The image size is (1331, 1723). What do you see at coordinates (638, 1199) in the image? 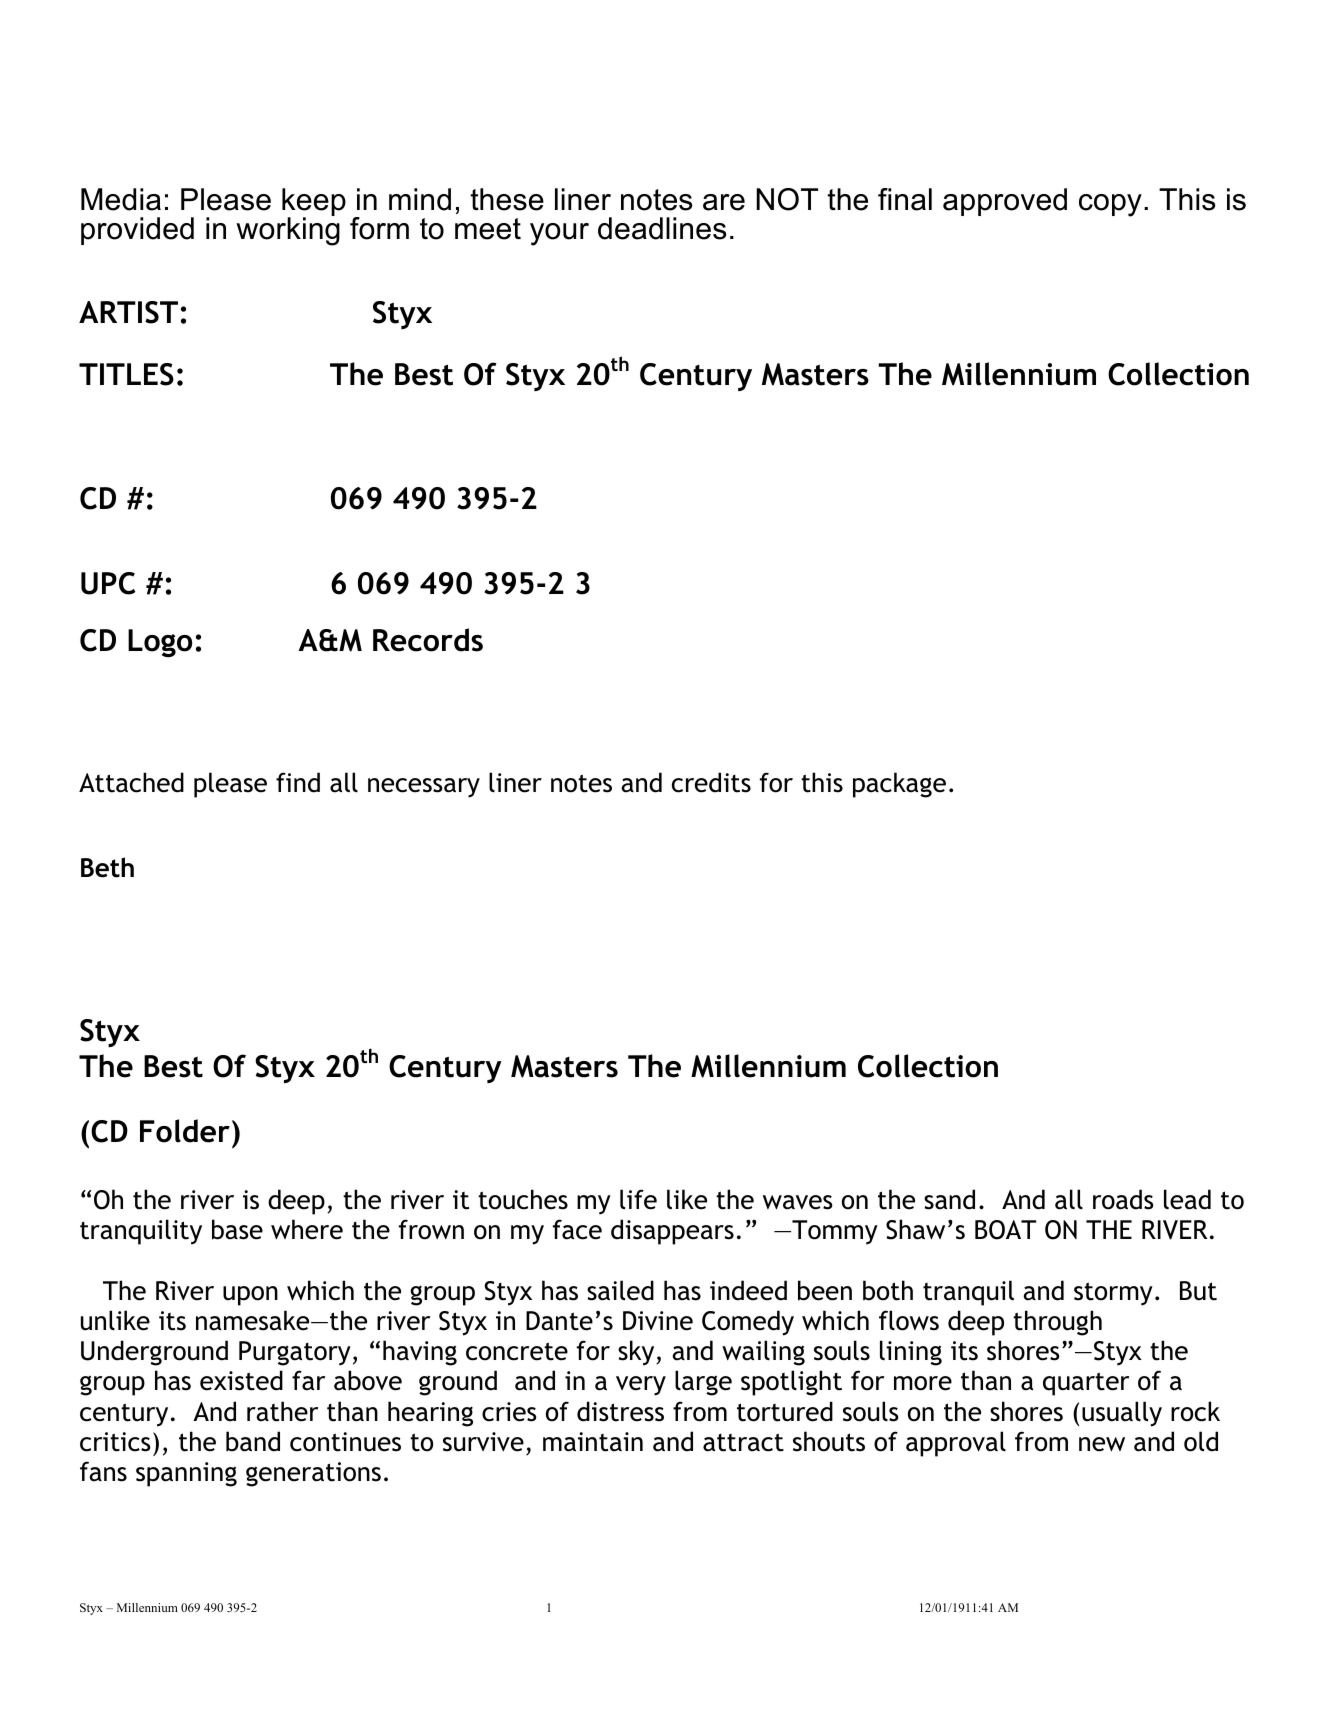
I see `life` at bounding box center [638, 1199].
